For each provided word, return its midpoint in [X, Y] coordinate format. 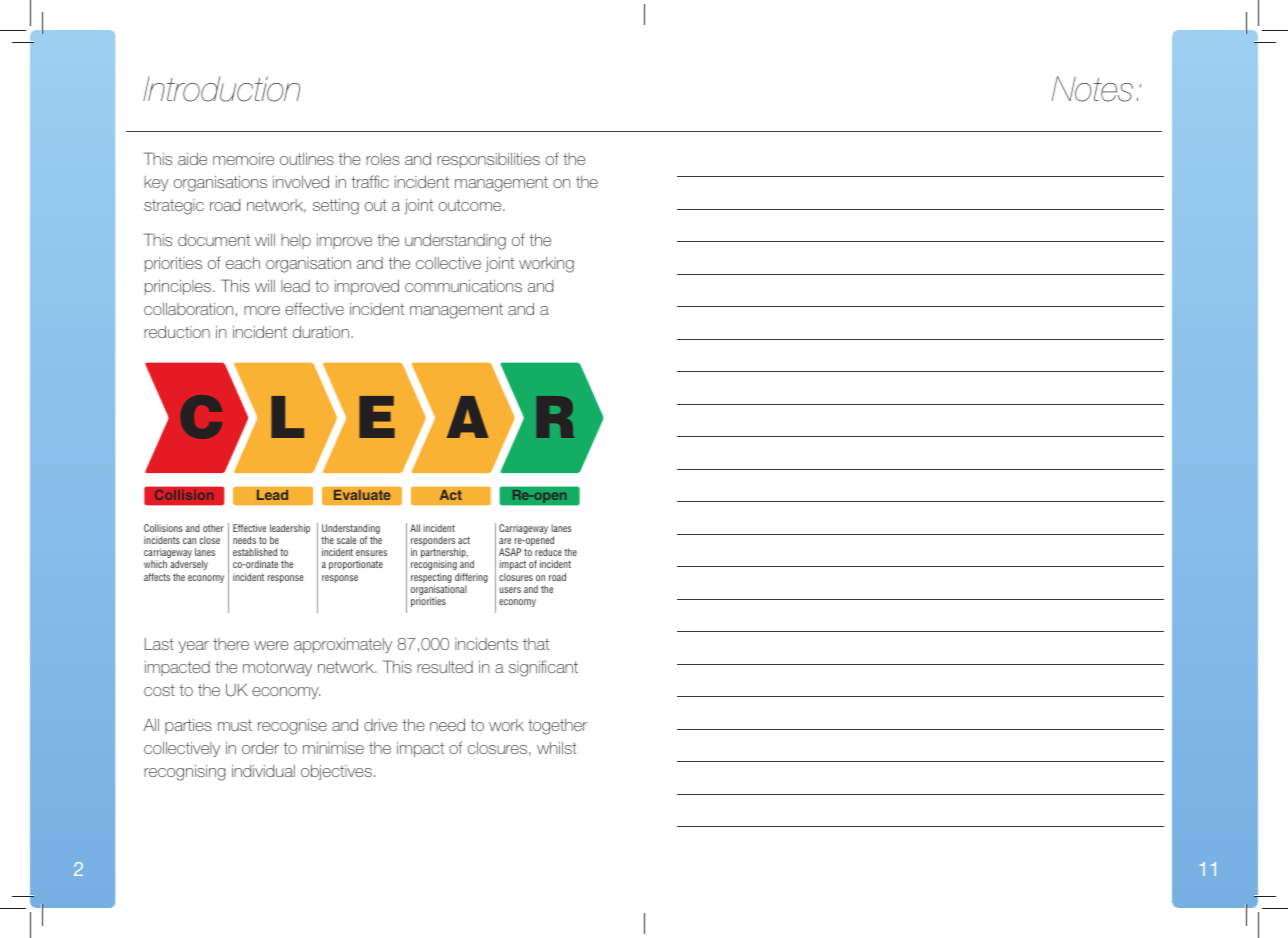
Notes [1092, 89]
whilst [557, 748]
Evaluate [362, 495]
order [260, 748]
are [505, 541]
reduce [548, 552]
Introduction [221, 89]
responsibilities [488, 160]
